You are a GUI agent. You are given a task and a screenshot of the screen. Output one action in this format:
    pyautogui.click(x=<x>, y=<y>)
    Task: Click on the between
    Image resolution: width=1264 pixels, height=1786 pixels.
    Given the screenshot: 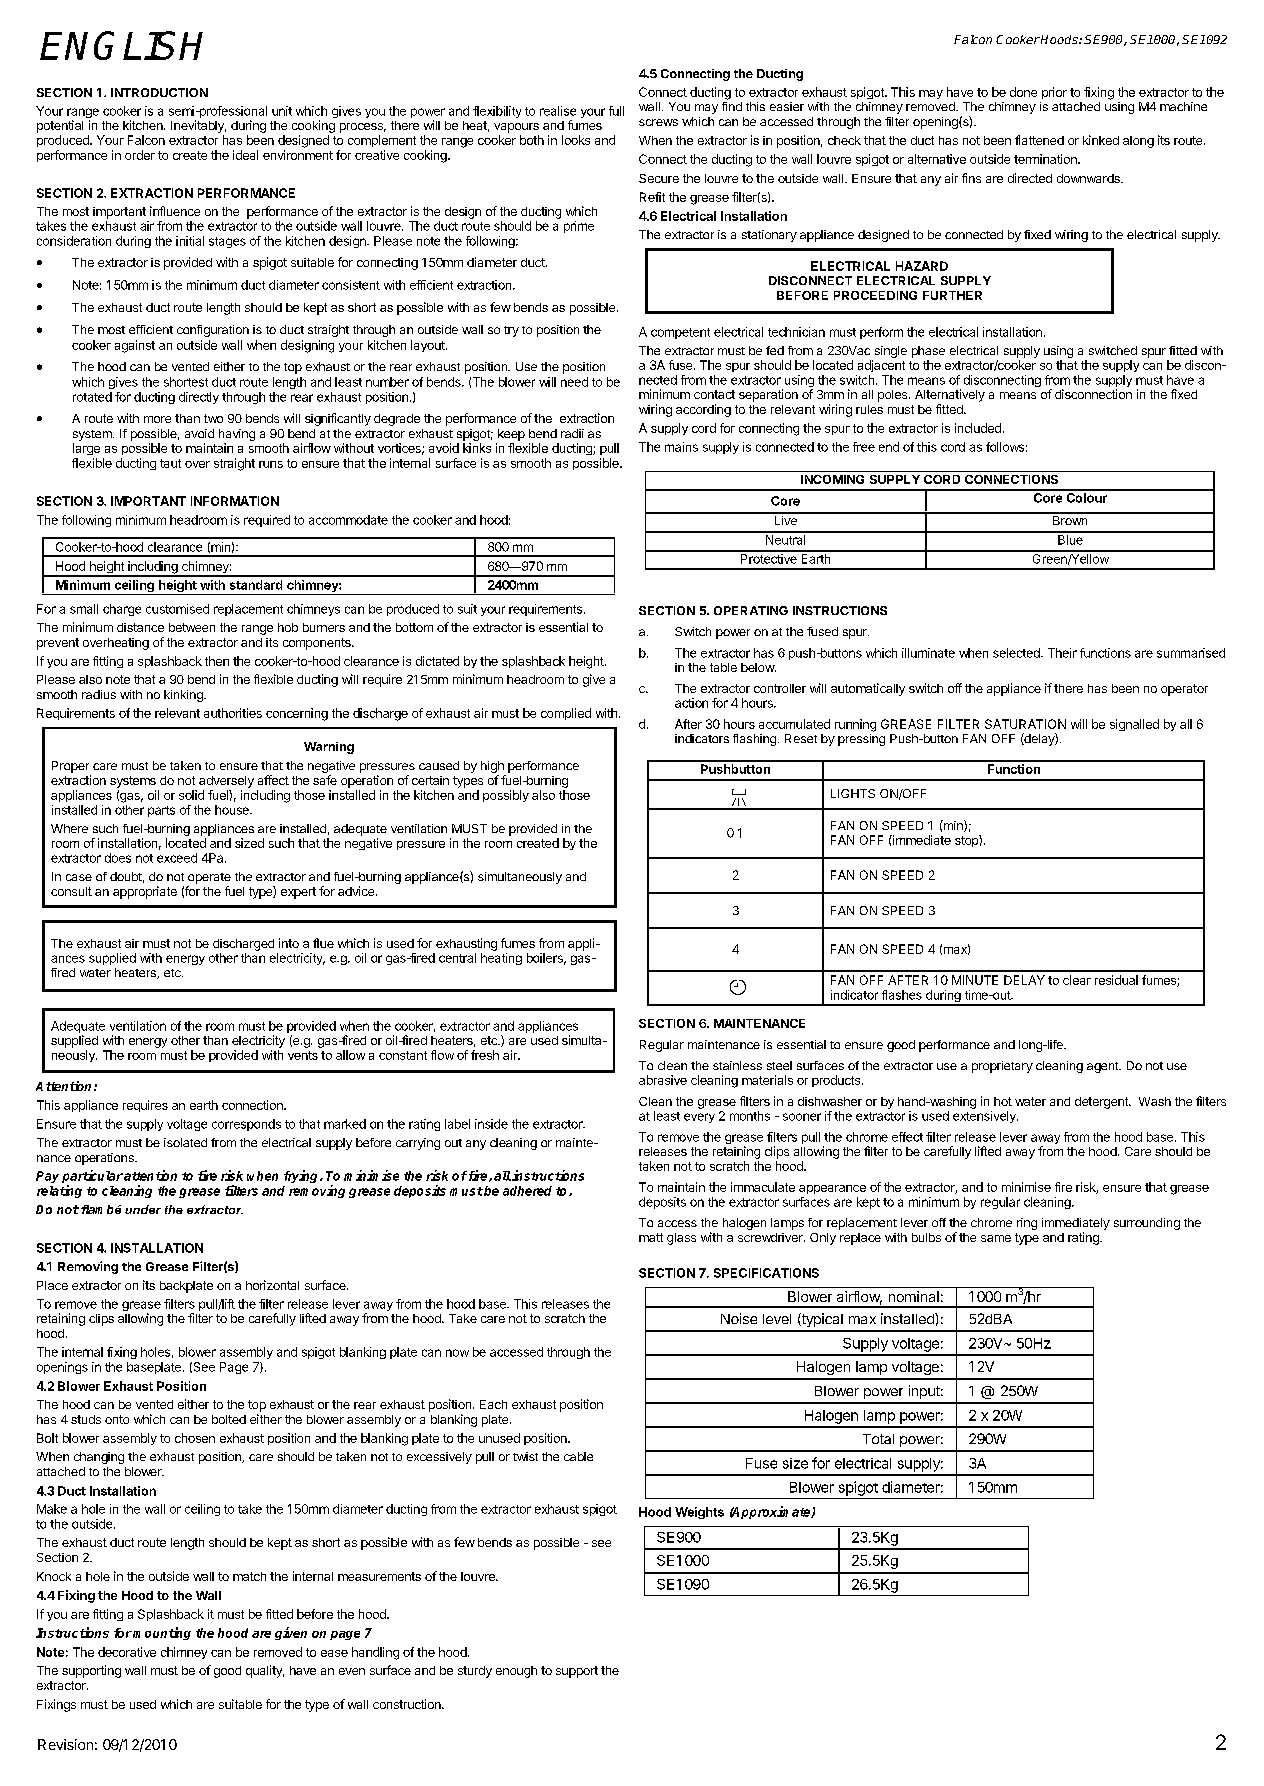 What is the action you would take?
    pyautogui.click(x=192, y=627)
